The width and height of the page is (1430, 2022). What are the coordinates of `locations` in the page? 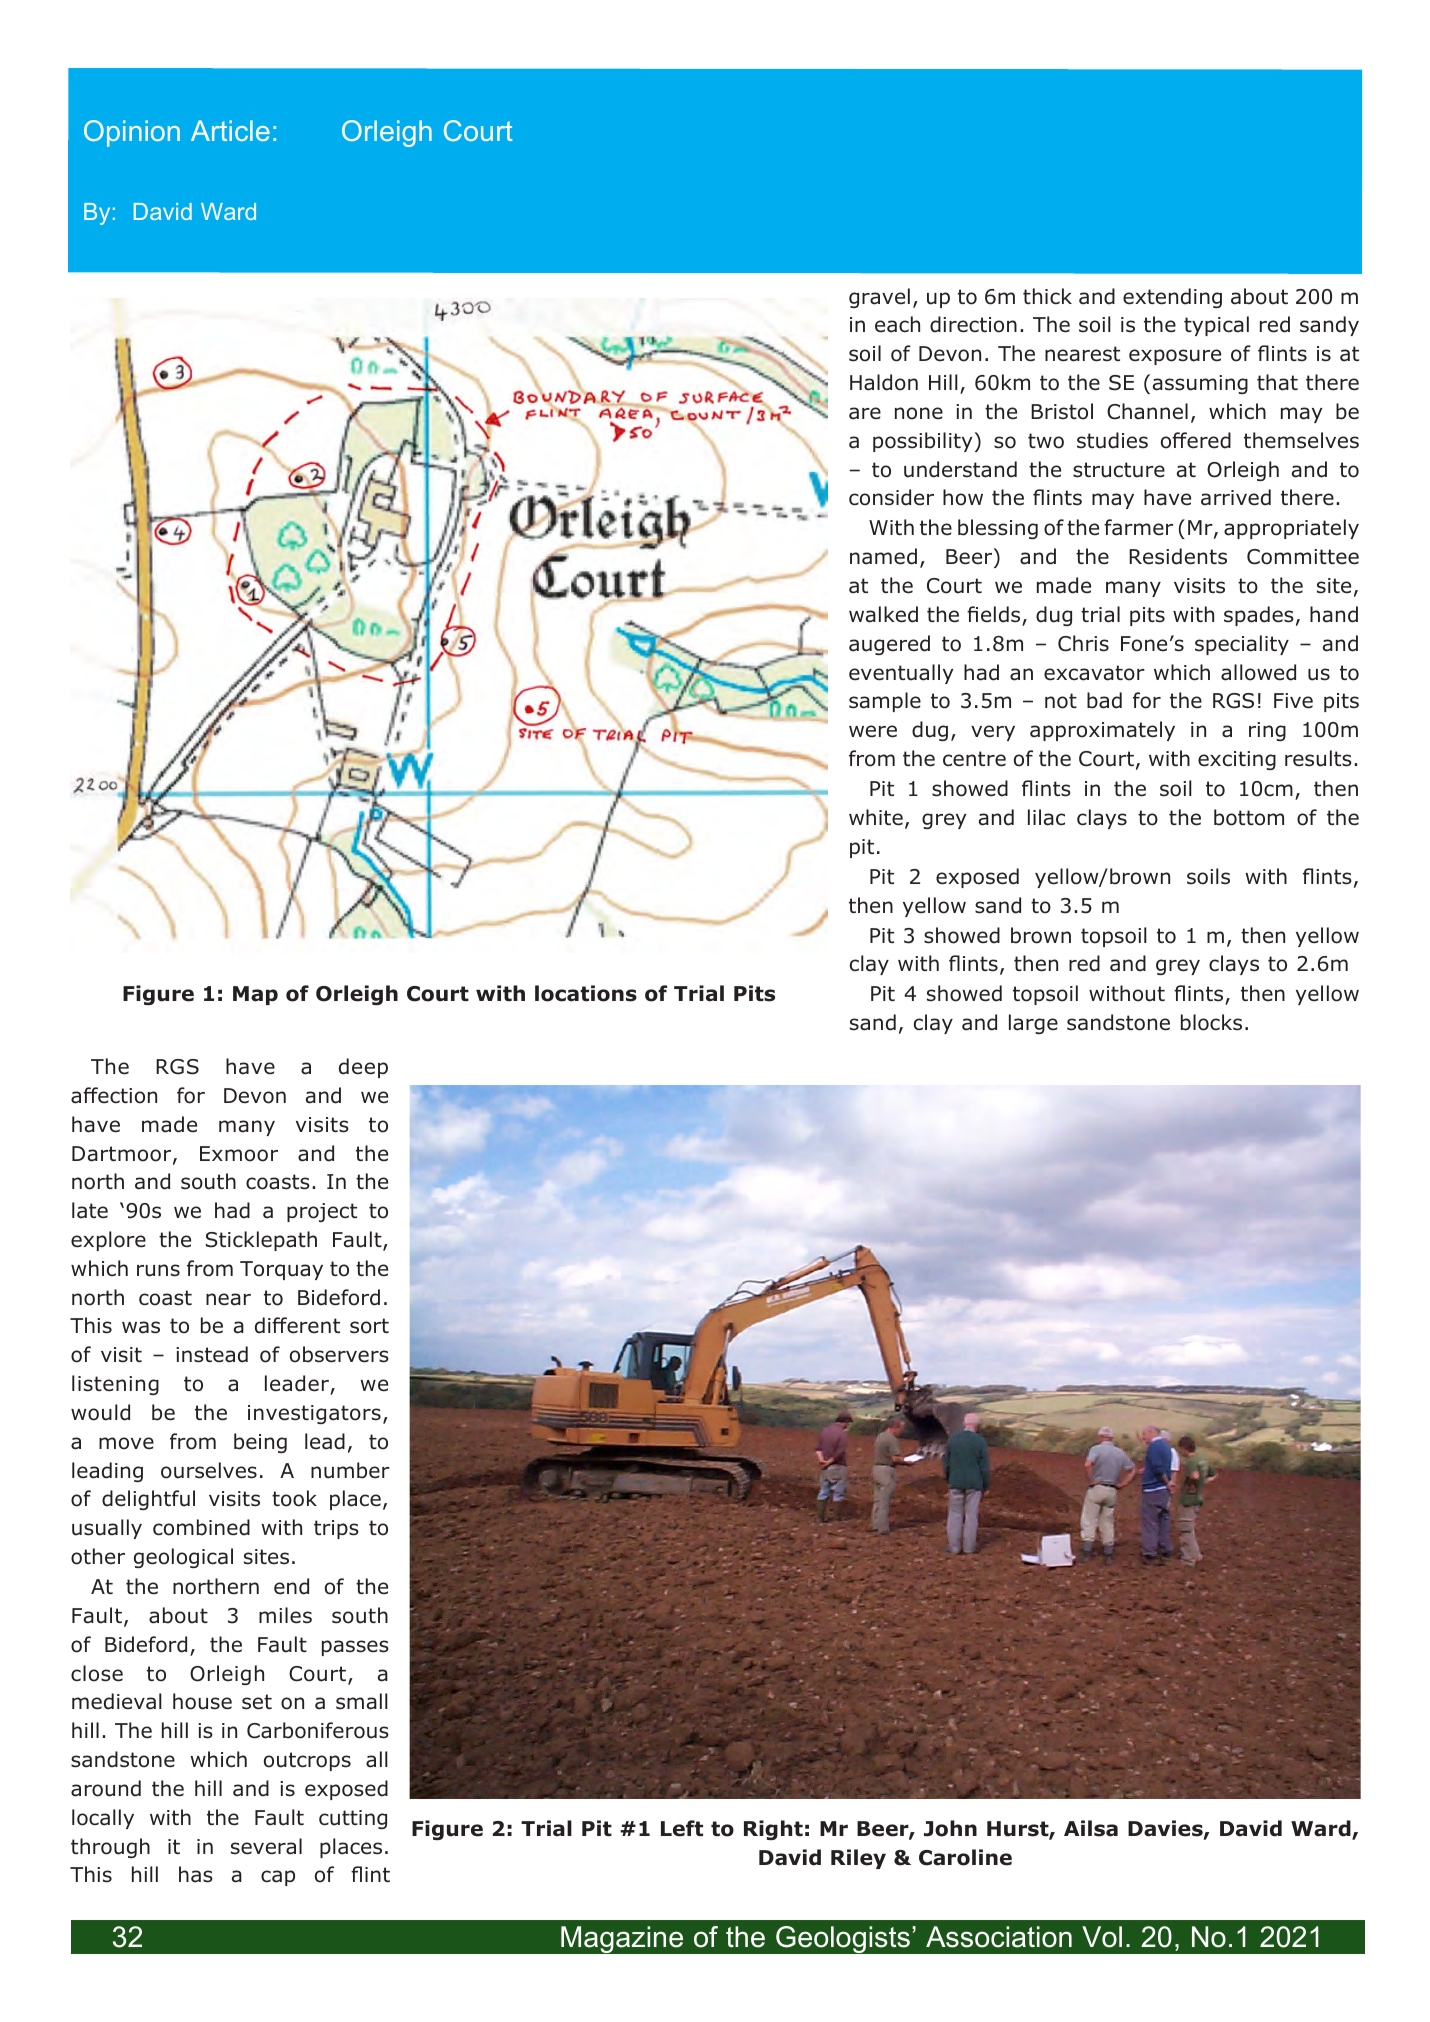 It's located at (586, 993).
